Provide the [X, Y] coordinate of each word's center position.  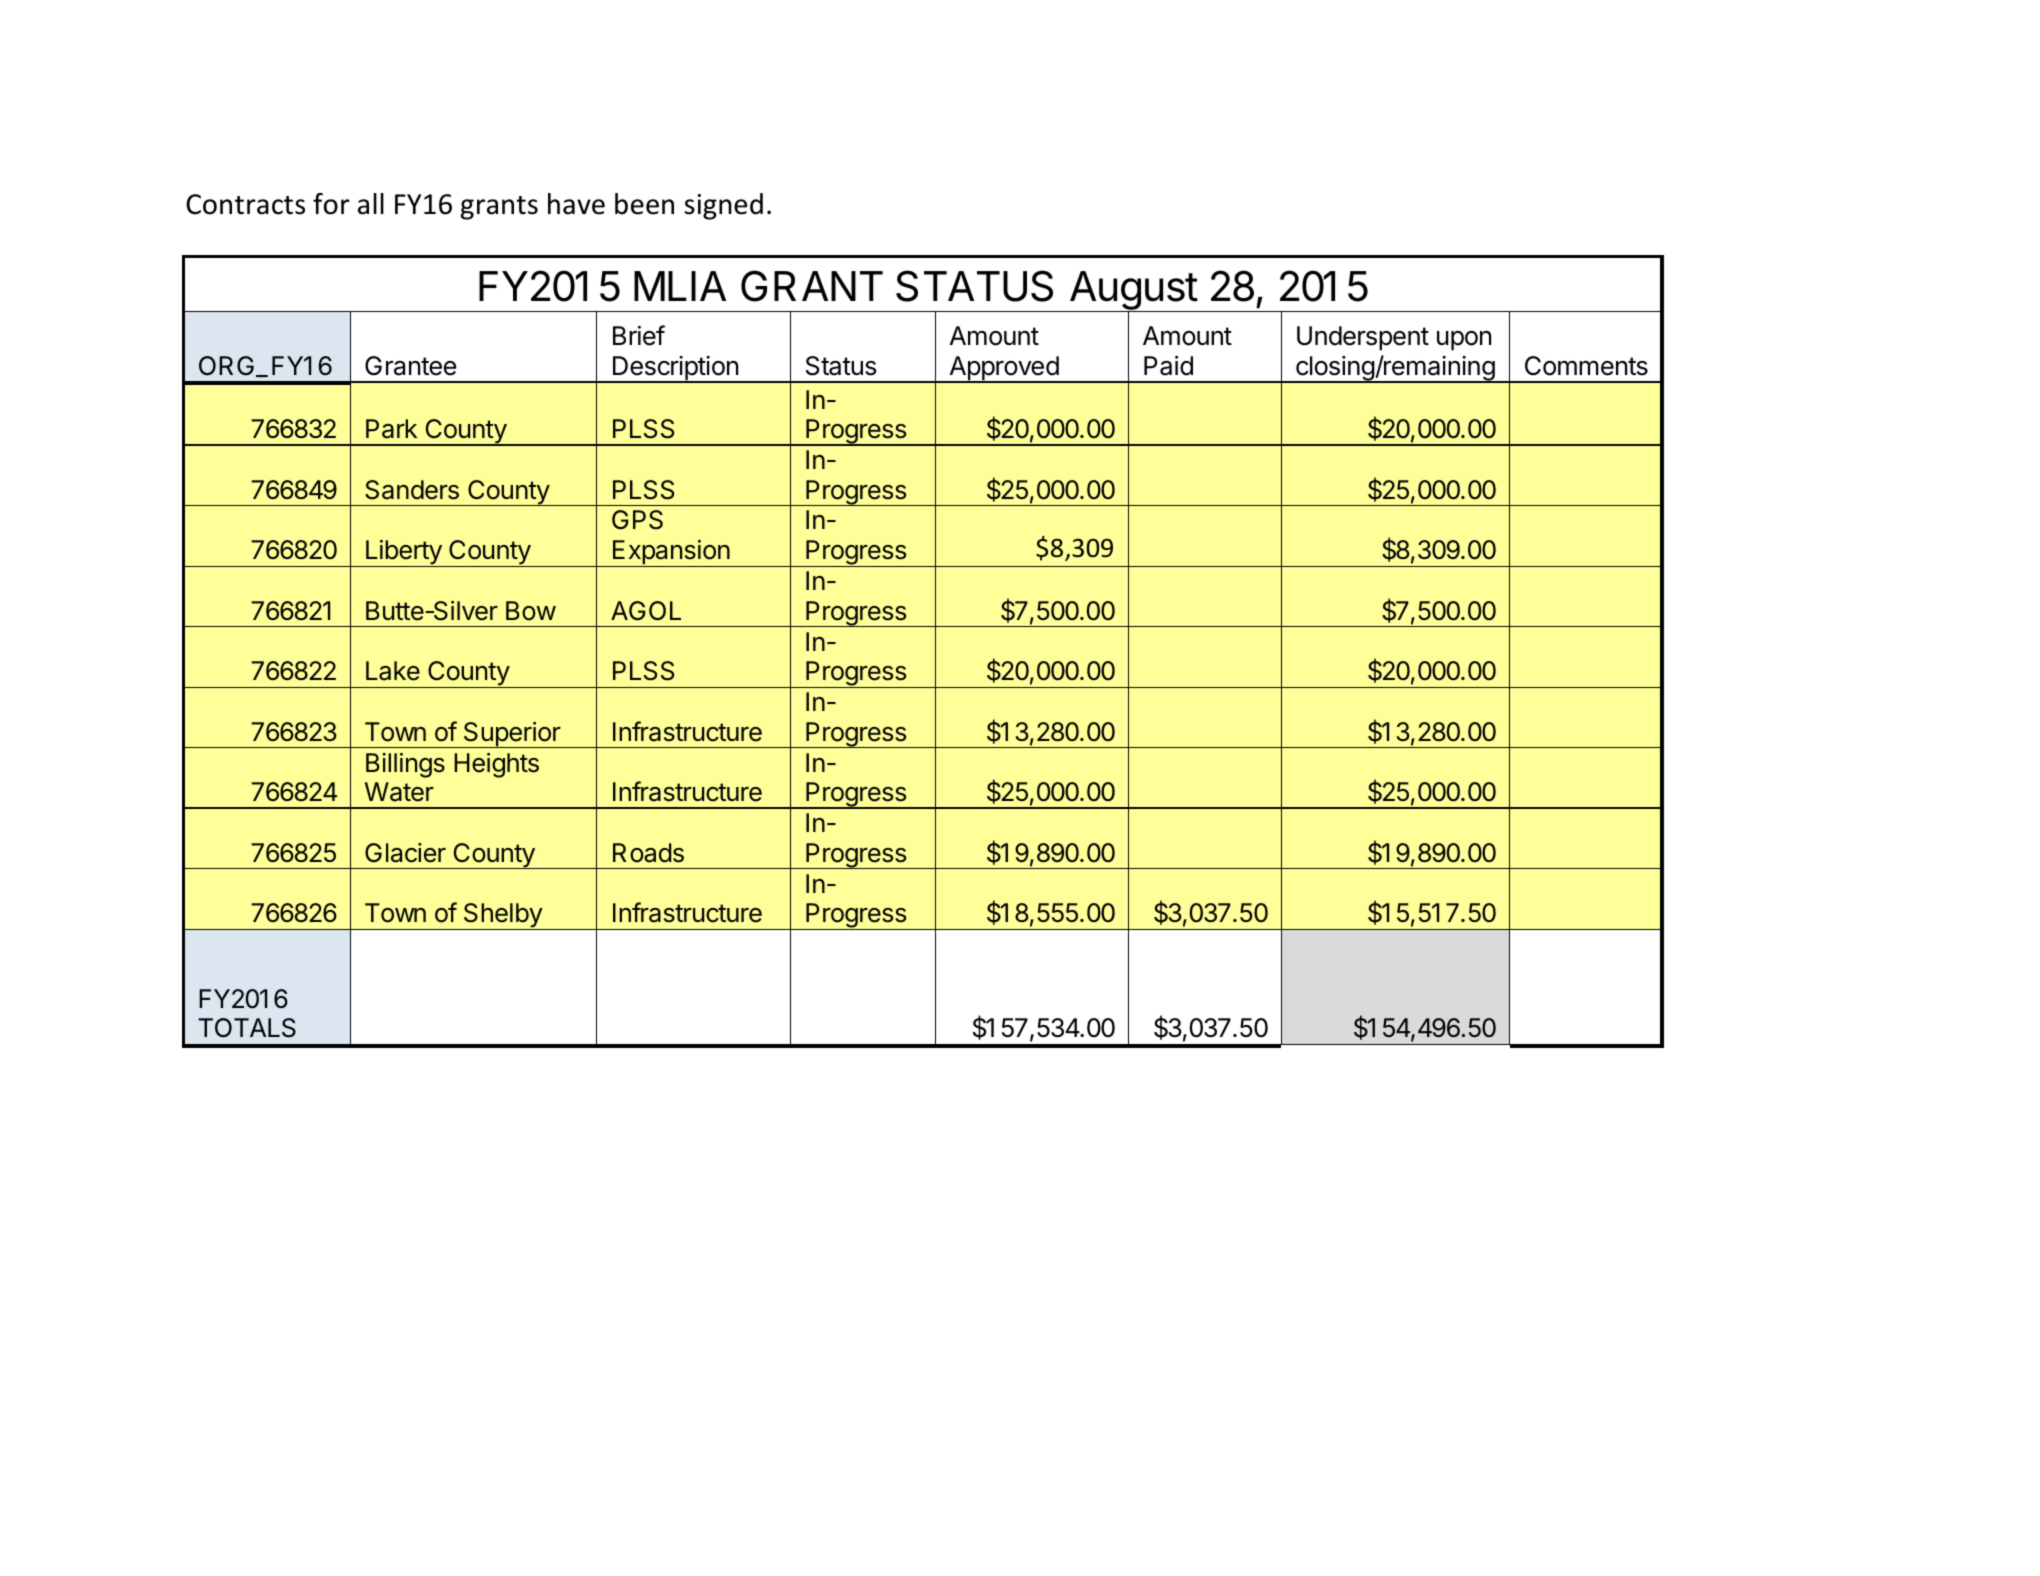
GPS [637, 520]
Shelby [502, 916]
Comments [1586, 366]
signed [723, 206]
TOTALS [247, 1028]
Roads [648, 853]
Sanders [412, 490]
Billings [405, 765]
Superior [511, 735]
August [1133, 292]
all [371, 204]
